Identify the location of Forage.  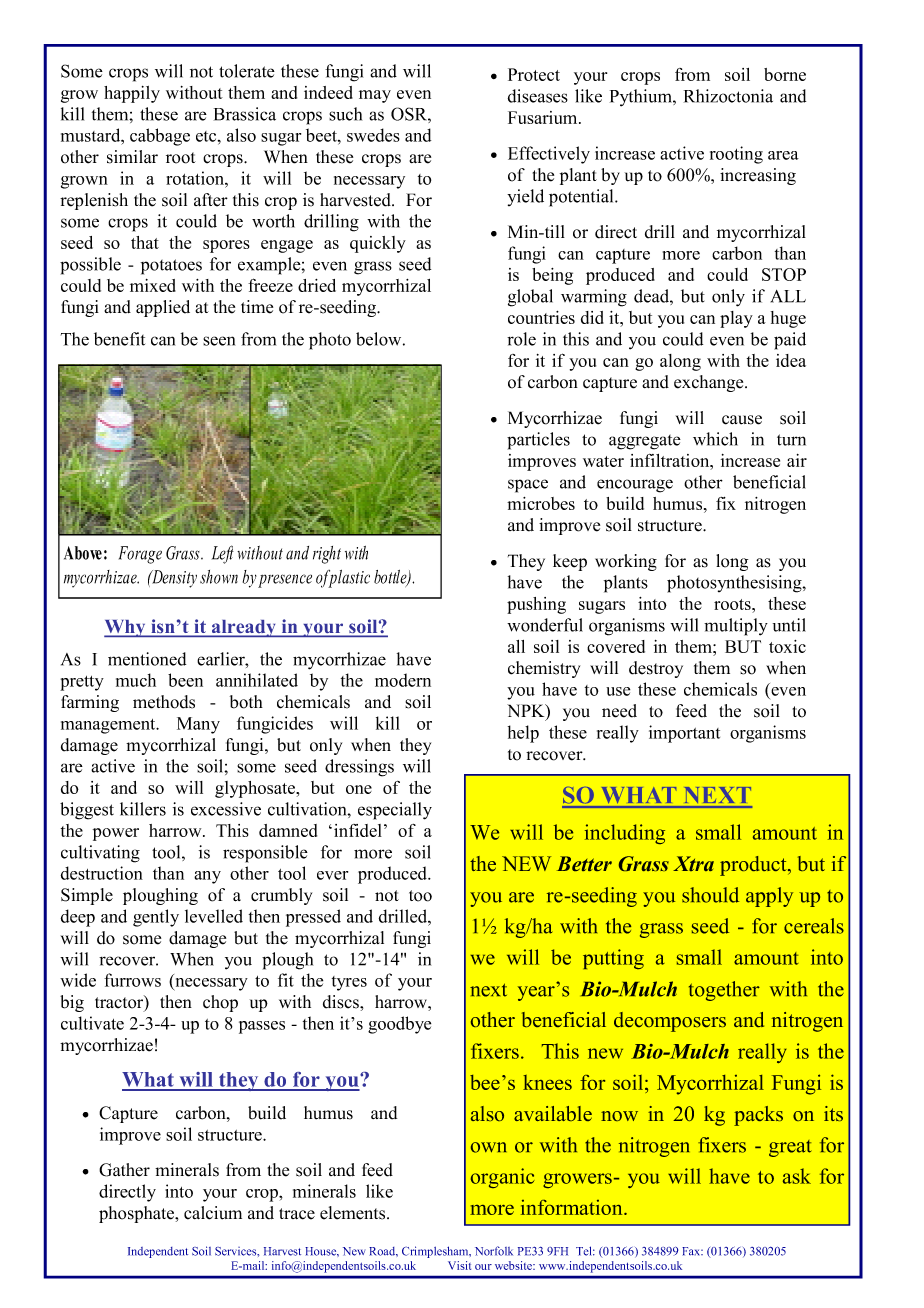
(140, 555).
